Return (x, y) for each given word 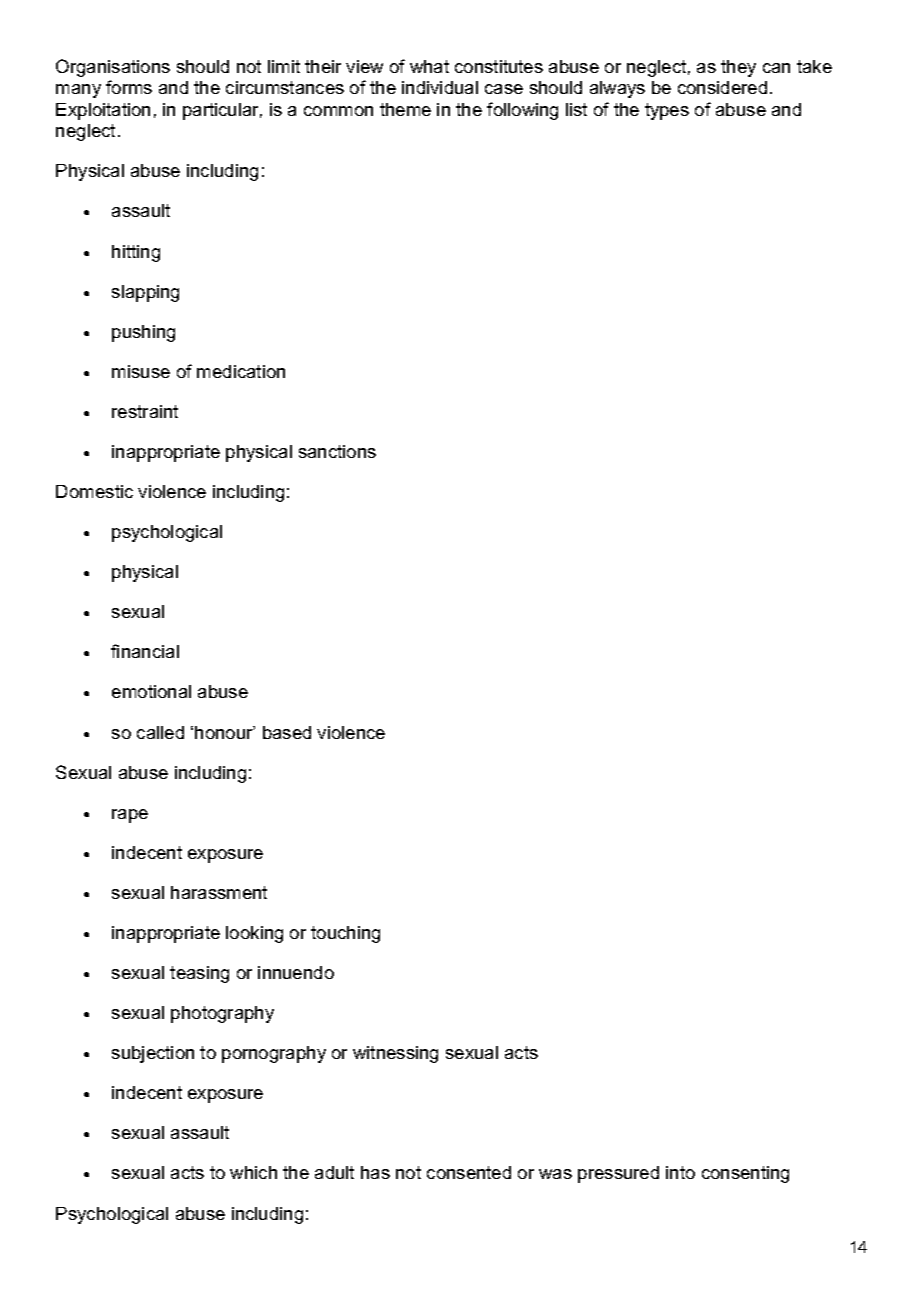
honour (225, 732)
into (680, 1172)
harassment (219, 892)
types (667, 111)
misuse (141, 371)
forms (129, 87)
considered (722, 87)
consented (469, 1172)
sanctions (337, 451)
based (287, 732)
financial (145, 651)
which (253, 1172)
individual (440, 87)
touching (345, 934)
